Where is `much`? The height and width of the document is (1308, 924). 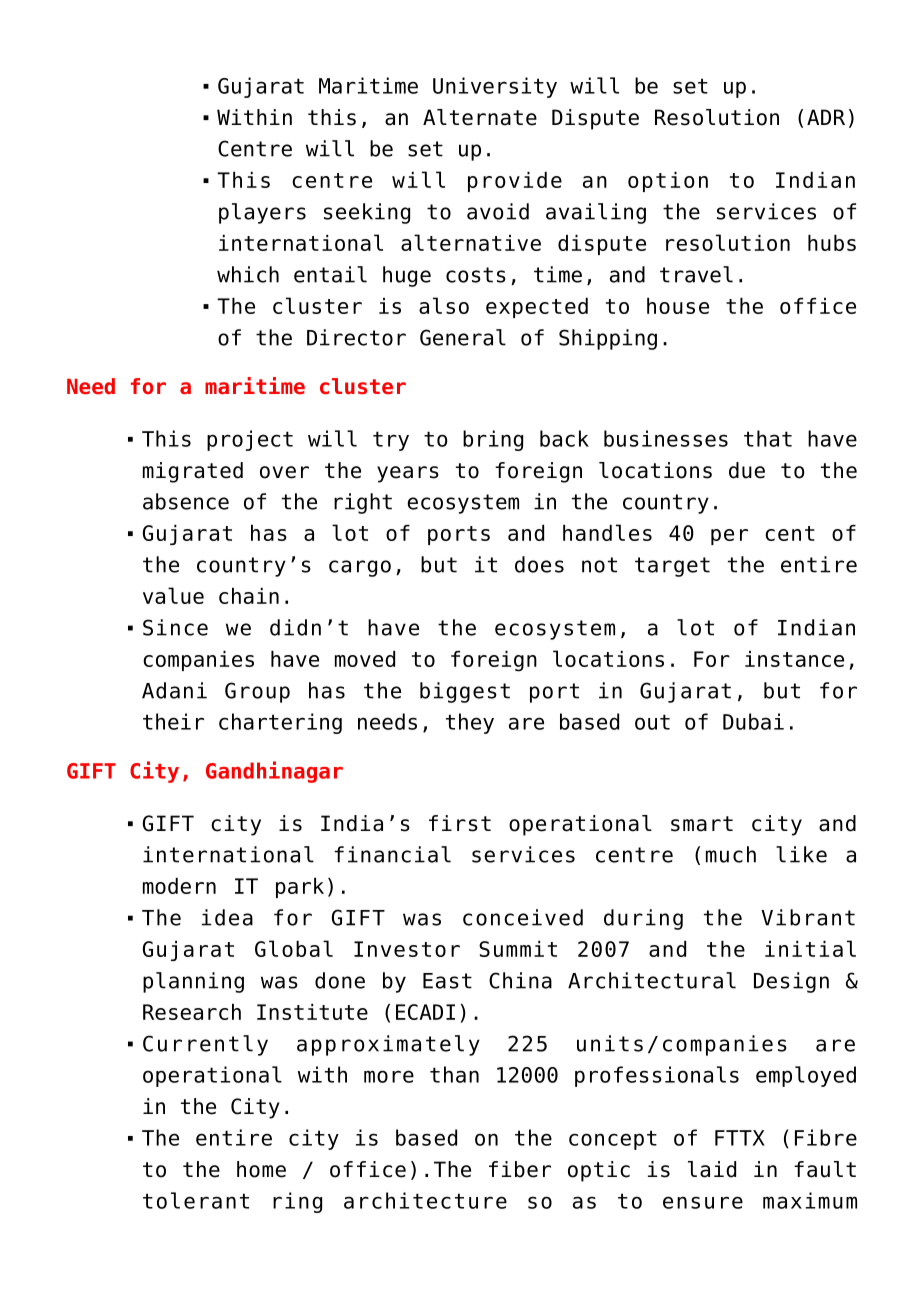 much is located at coordinates (731, 854).
